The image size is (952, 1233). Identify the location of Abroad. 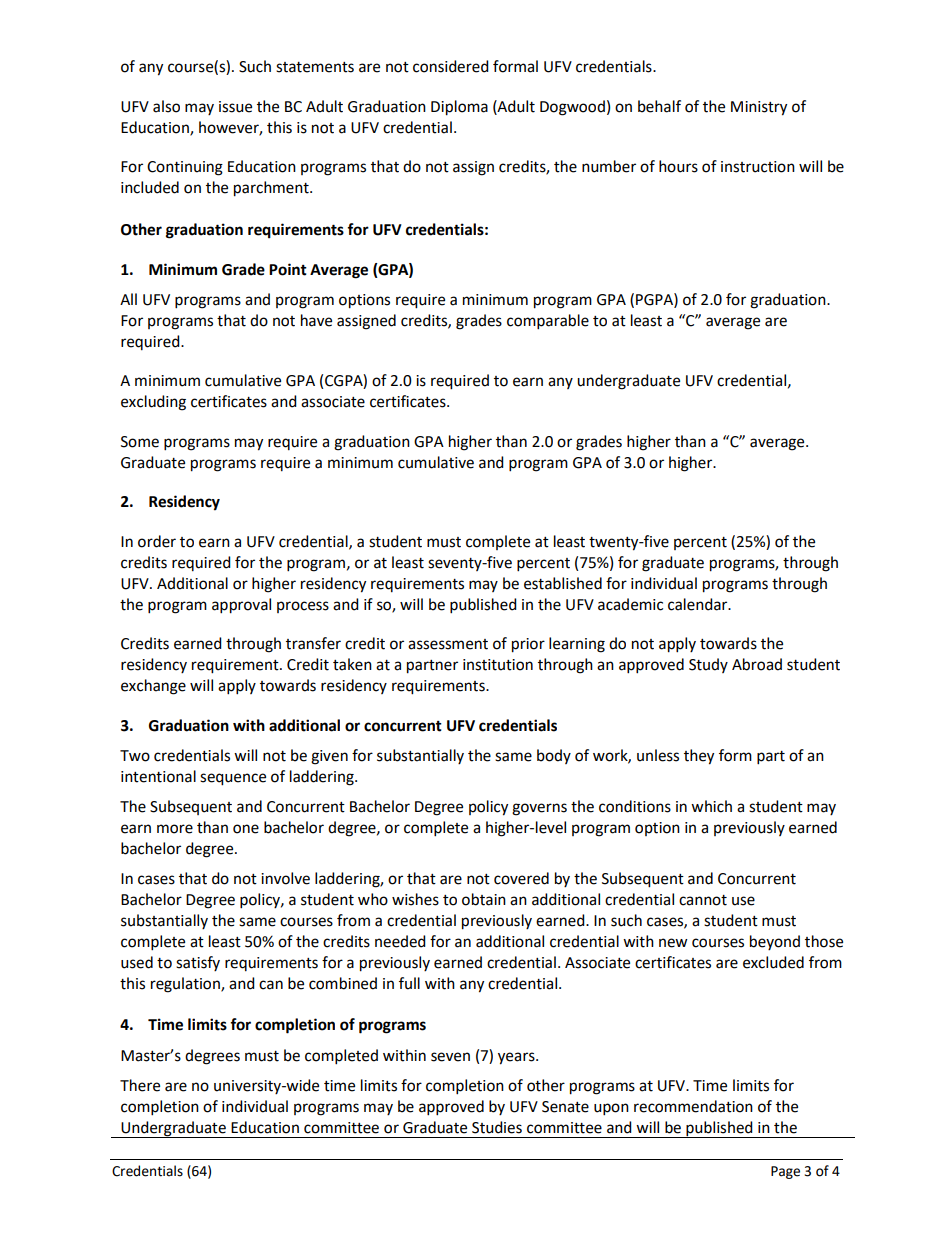
(757, 664).
